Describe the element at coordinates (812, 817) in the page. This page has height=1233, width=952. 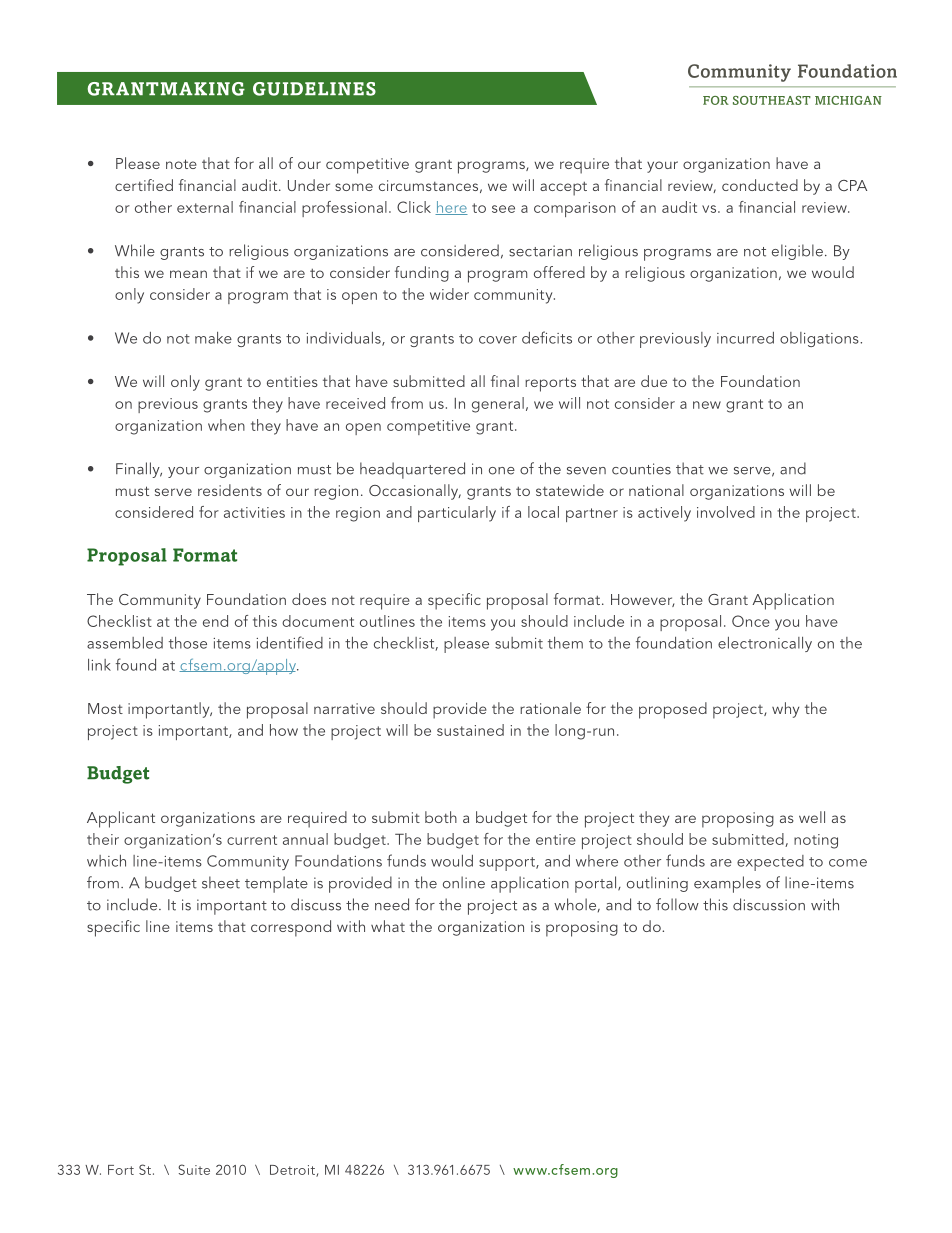
I see `well` at that location.
